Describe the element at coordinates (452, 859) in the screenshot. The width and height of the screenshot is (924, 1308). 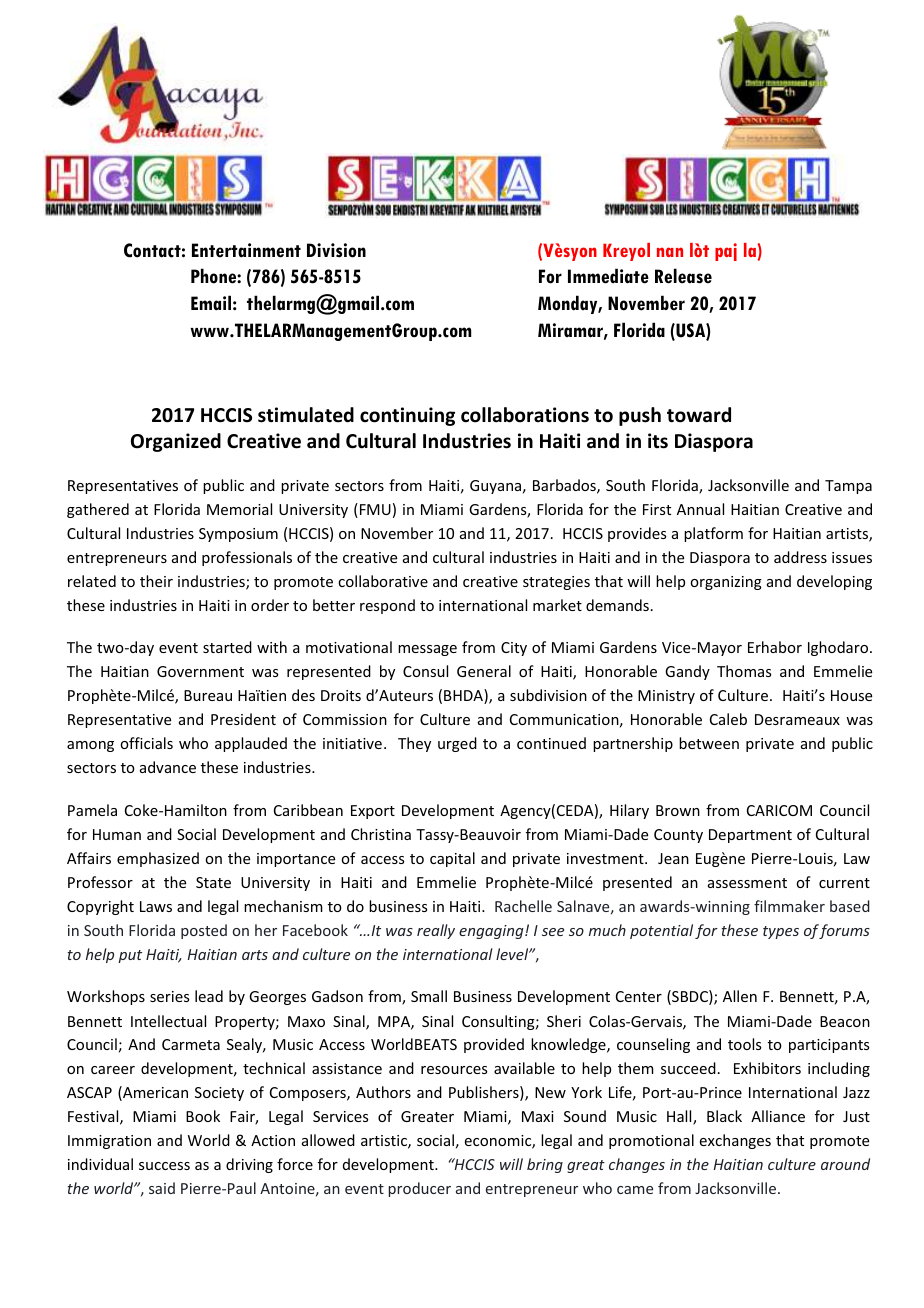
I see `capital` at that location.
